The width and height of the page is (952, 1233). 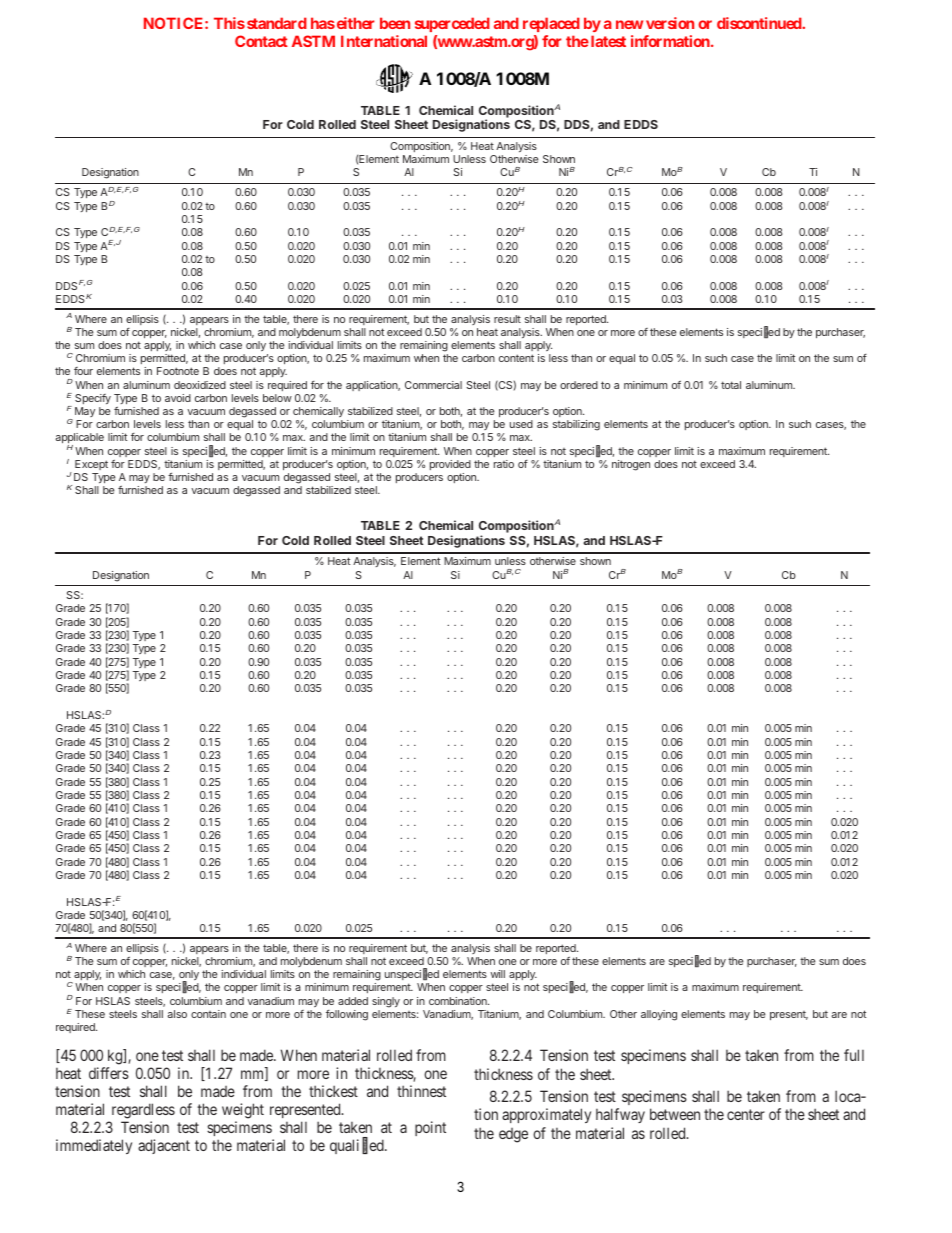 I want to click on provided, so click(x=450, y=465).
